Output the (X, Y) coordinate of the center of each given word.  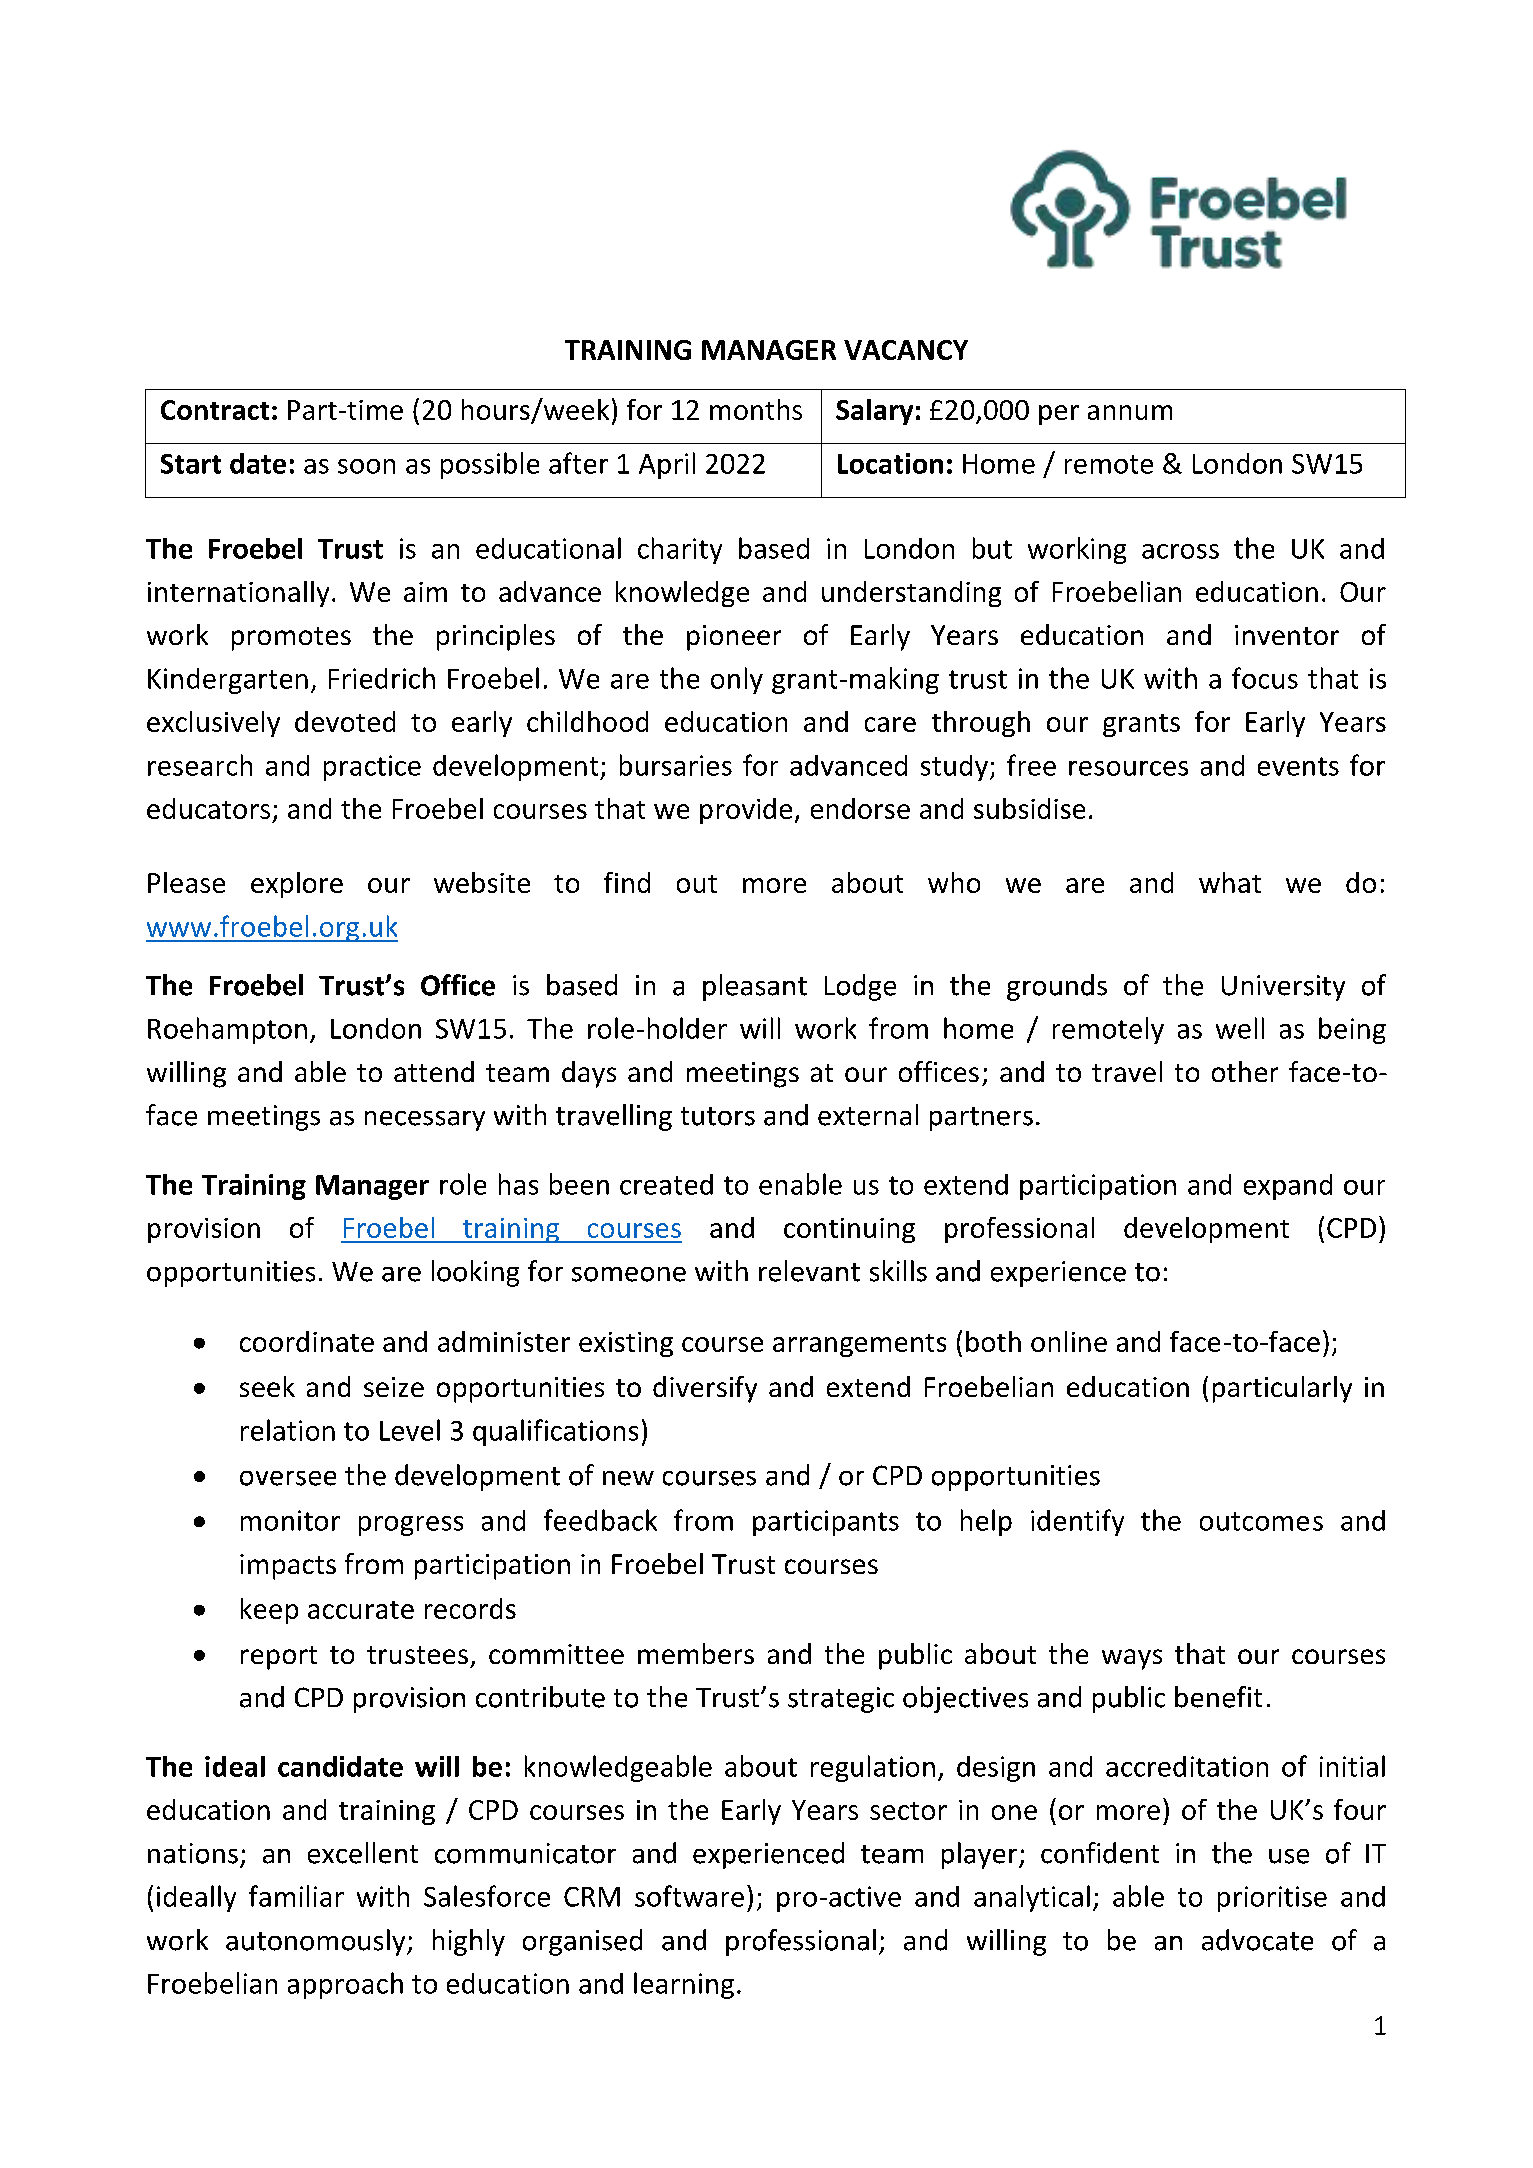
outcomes (1261, 1521)
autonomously (317, 1942)
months (756, 409)
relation (288, 1430)
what (1230, 882)
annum (1130, 412)
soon (366, 466)
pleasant (755, 987)
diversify (705, 1389)
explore (297, 885)
